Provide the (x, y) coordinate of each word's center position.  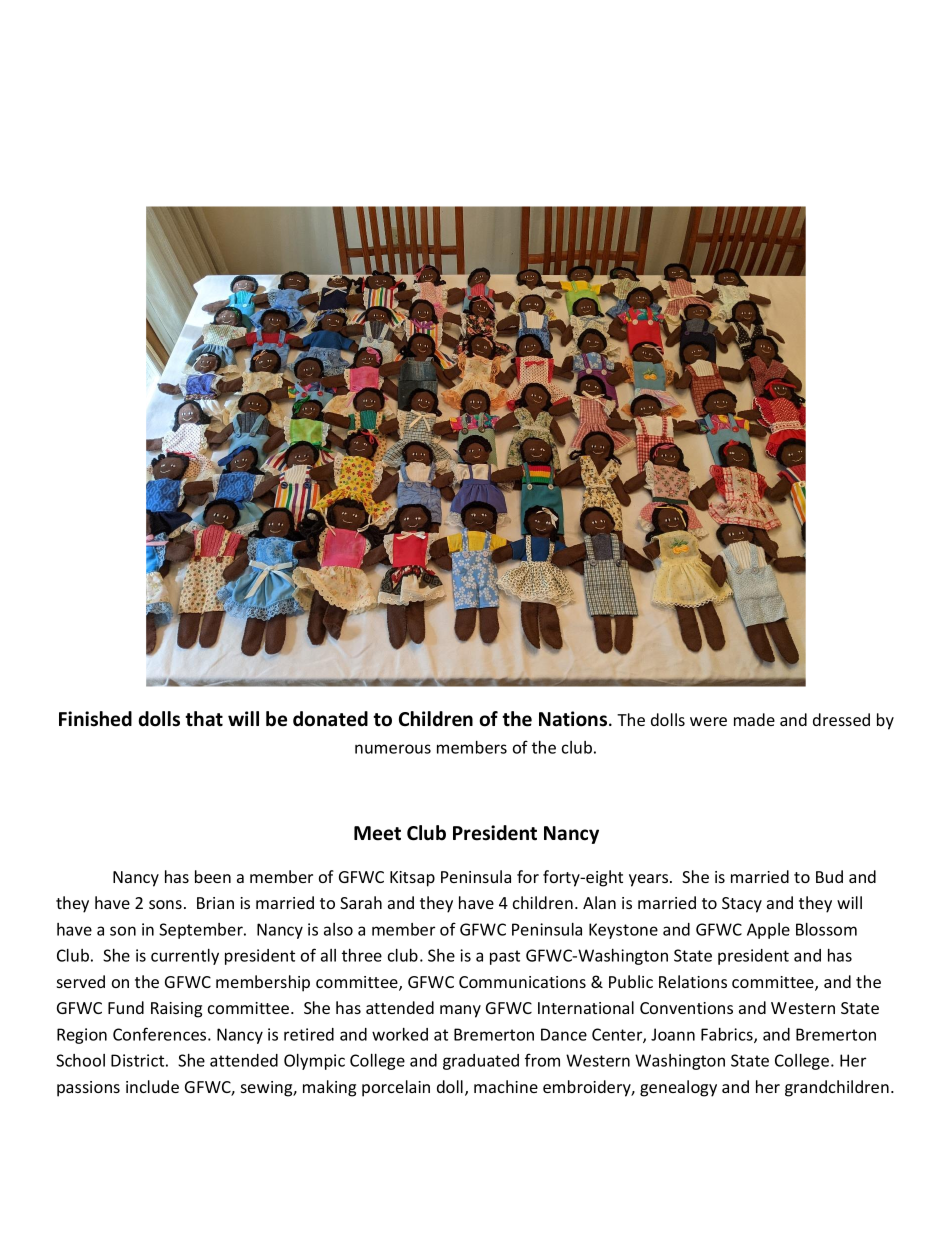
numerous (393, 749)
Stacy (742, 905)
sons (165, 904)
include (152, 1086)
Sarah (361, 902)
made (754, 719)
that (204, 719)
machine (506, 1086)
